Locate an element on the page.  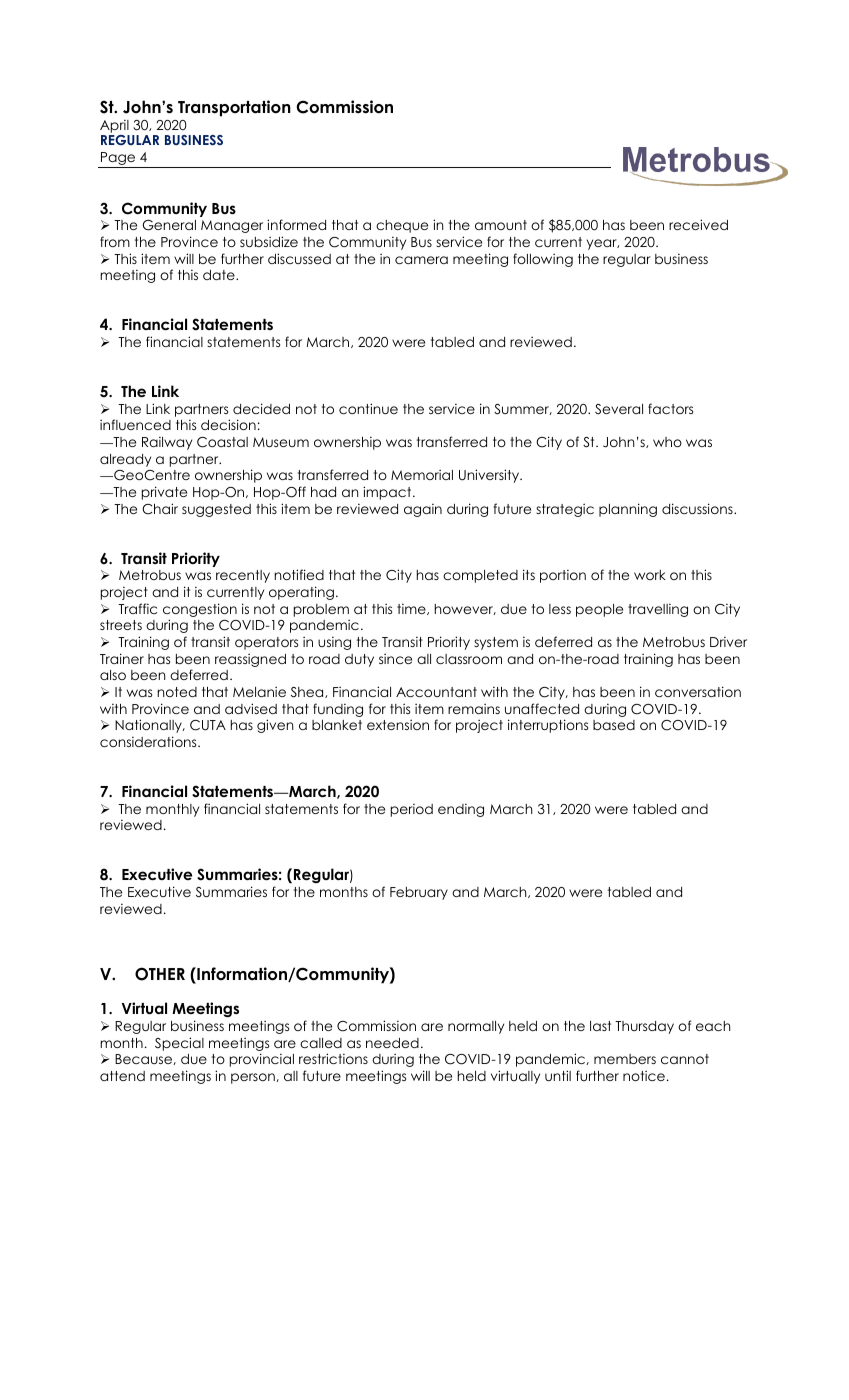
considerations is located at coordinates (149, 741).
